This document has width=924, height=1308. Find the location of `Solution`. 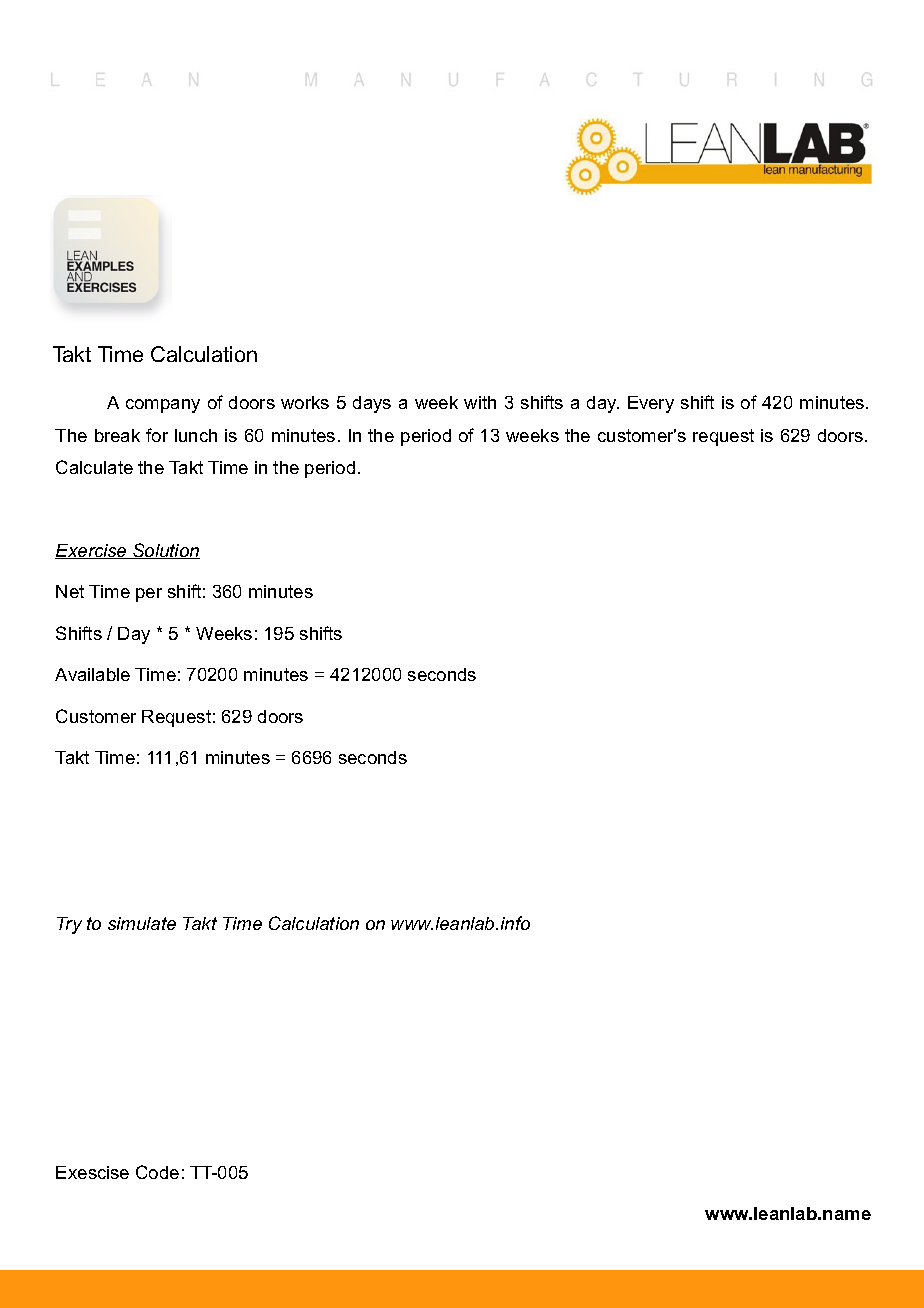

Solution is located at coordinates (165, 551).
